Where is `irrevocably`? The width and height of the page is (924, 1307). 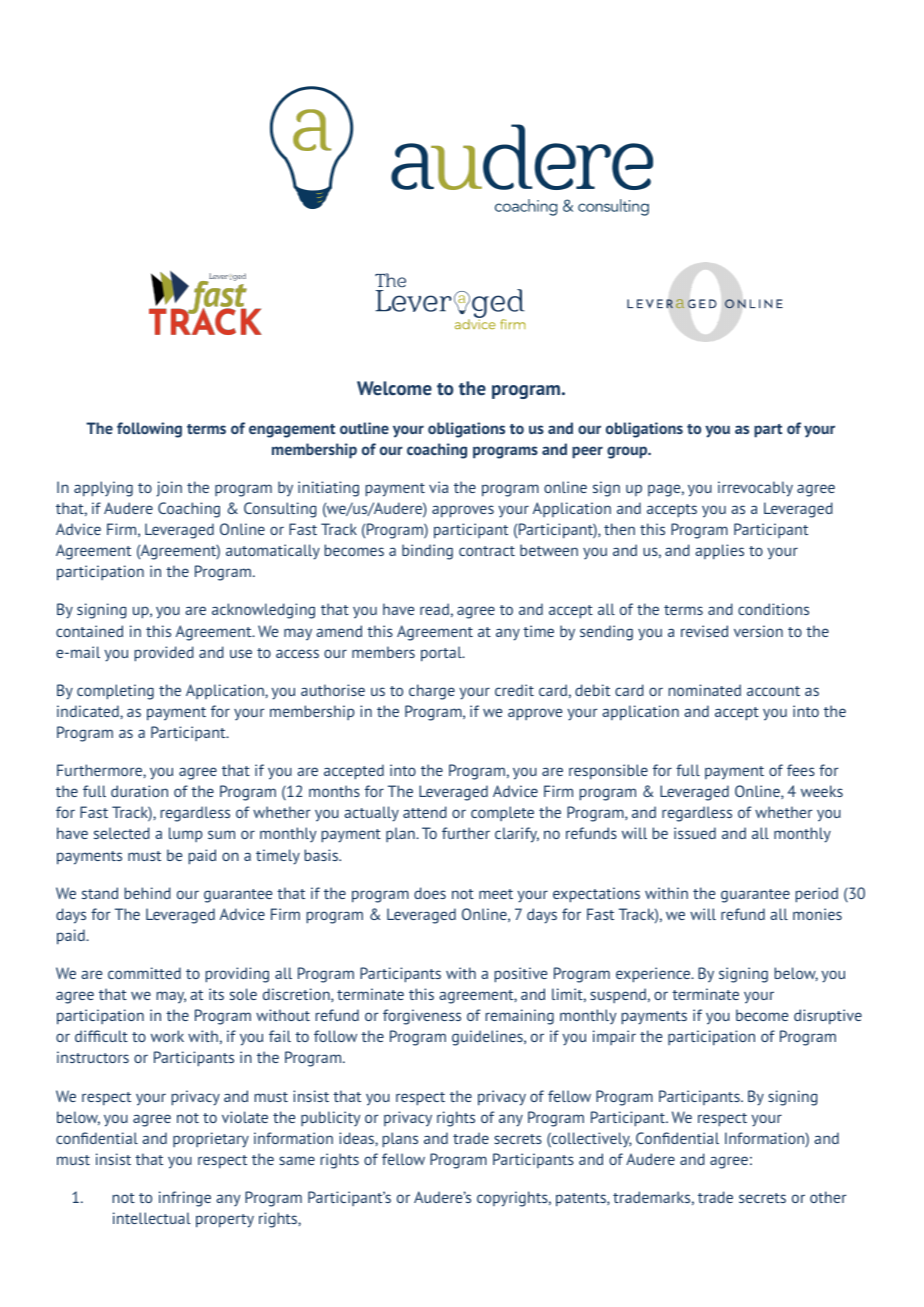
irrevocably is located at coordinates (755, 489).
